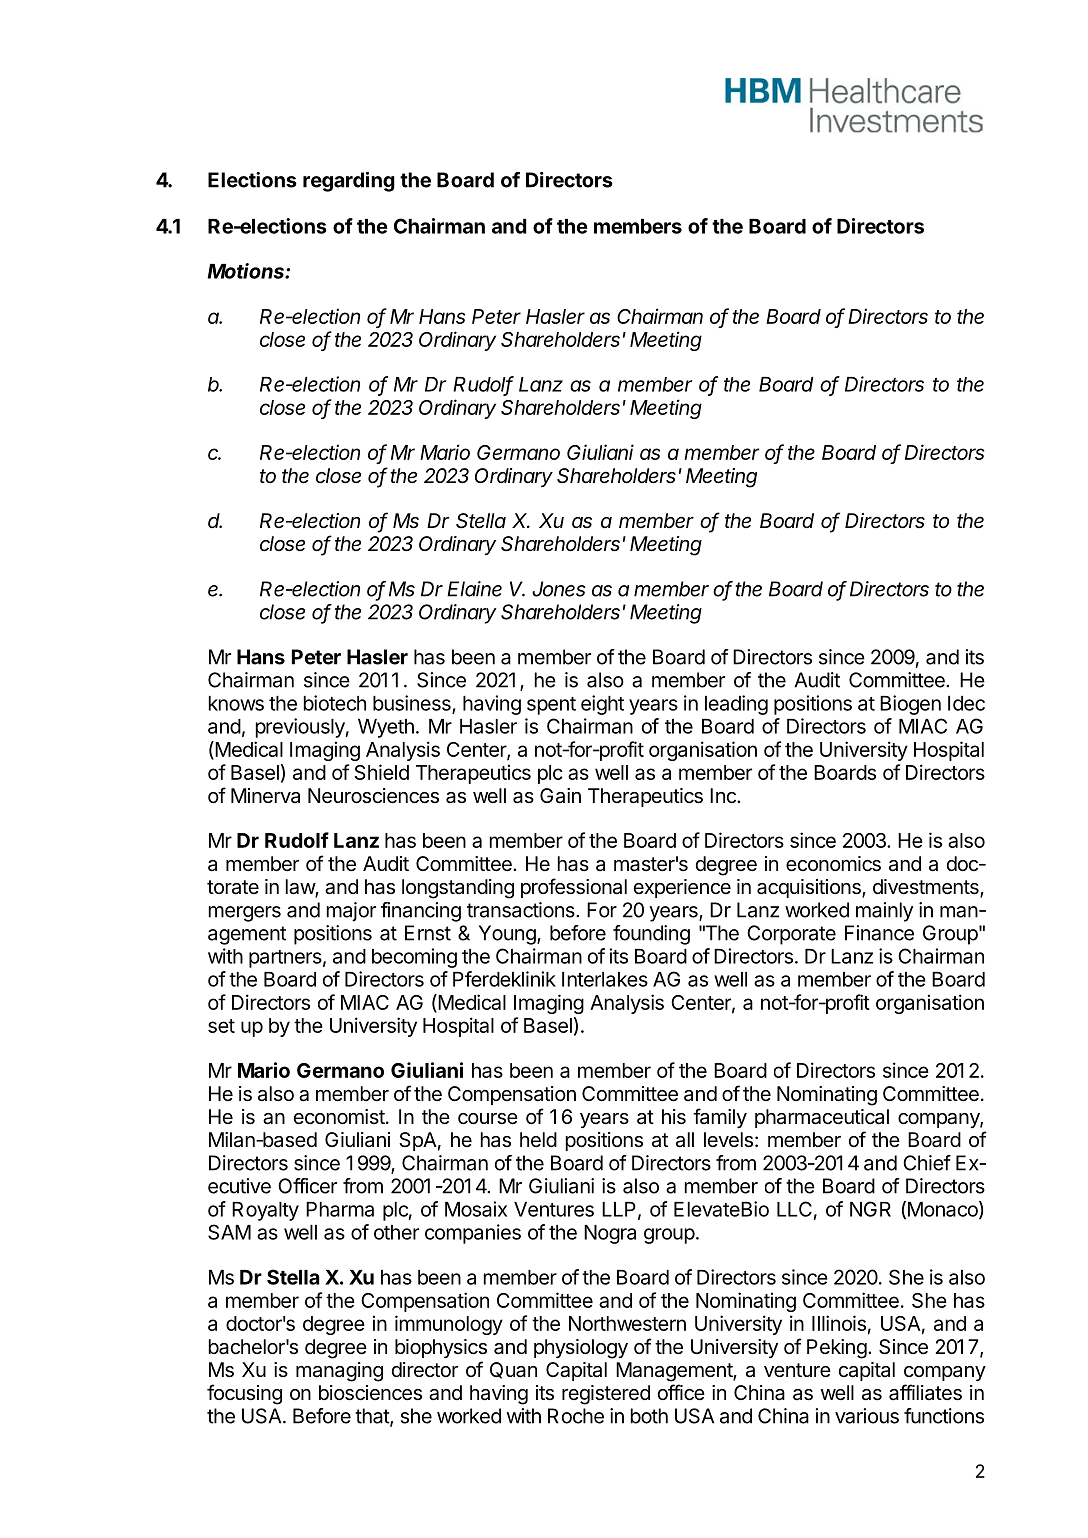  Describe the element at coordinates (910, 705) in the screenshot. I see `Biogen` at that location.
